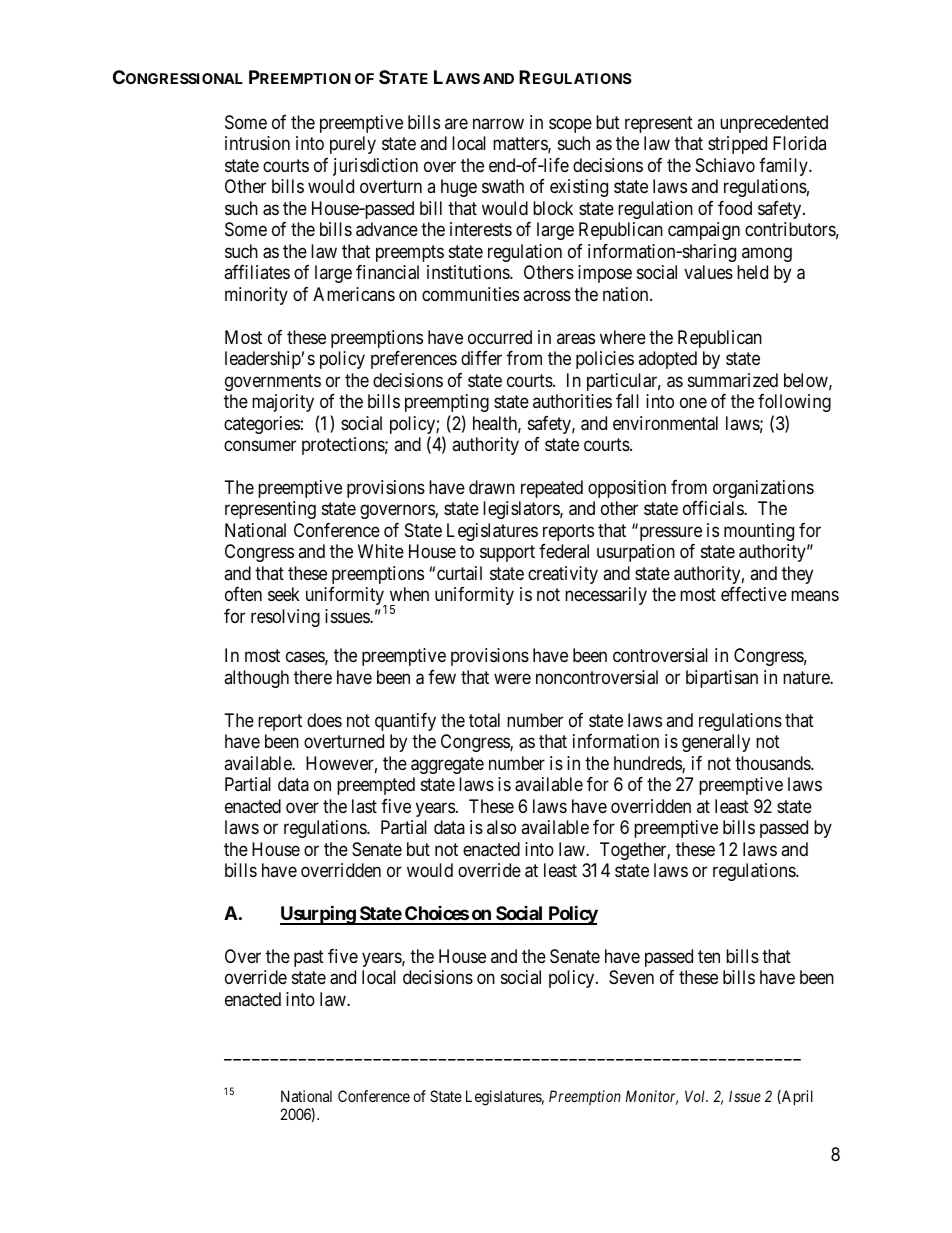 This screenshot has width=952, height=1233. What do you see at coordinates (498, 123) in the screenshot?
I see `narrow` at bounding box center [498, 123].
